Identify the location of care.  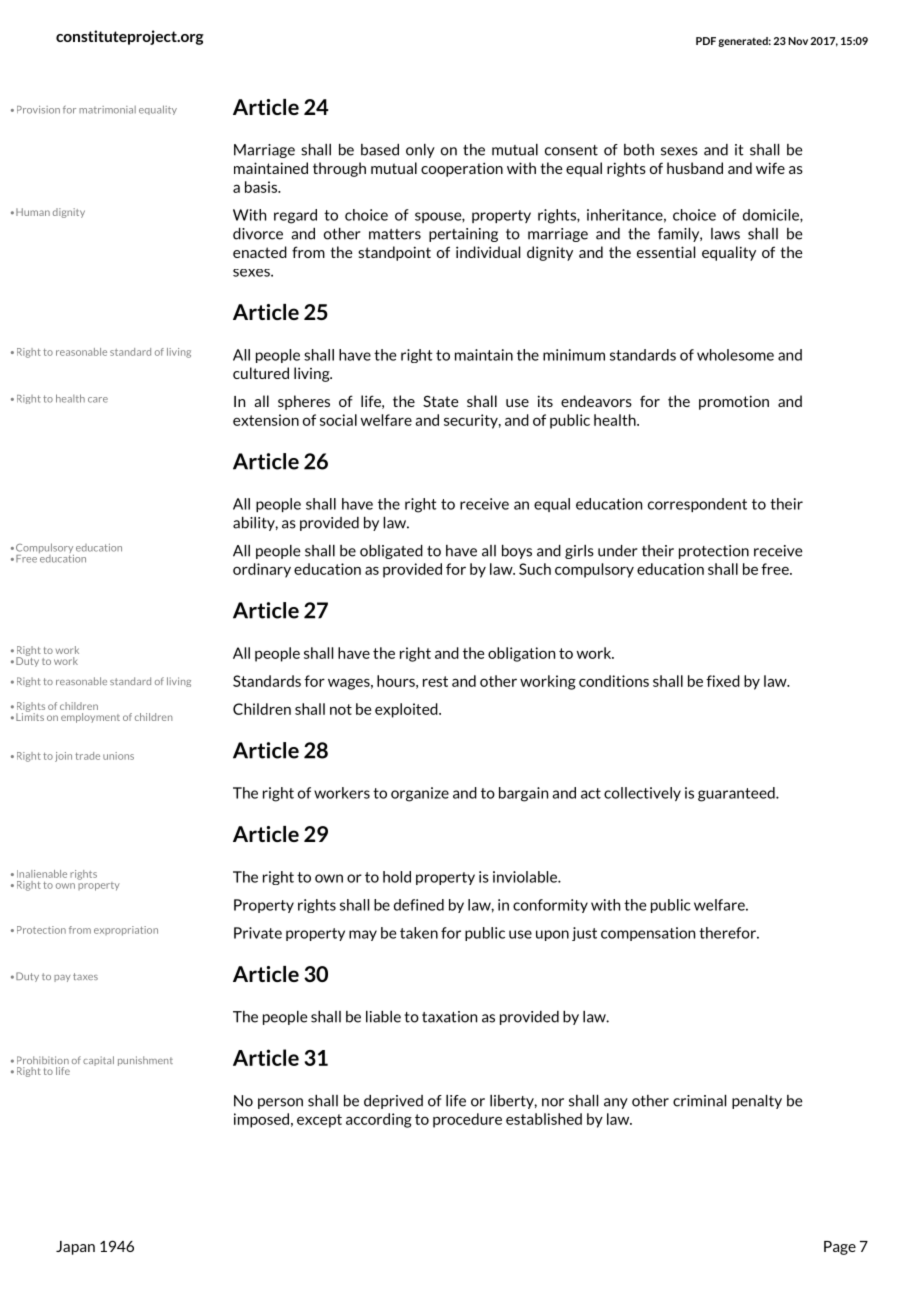
(98, 400).
